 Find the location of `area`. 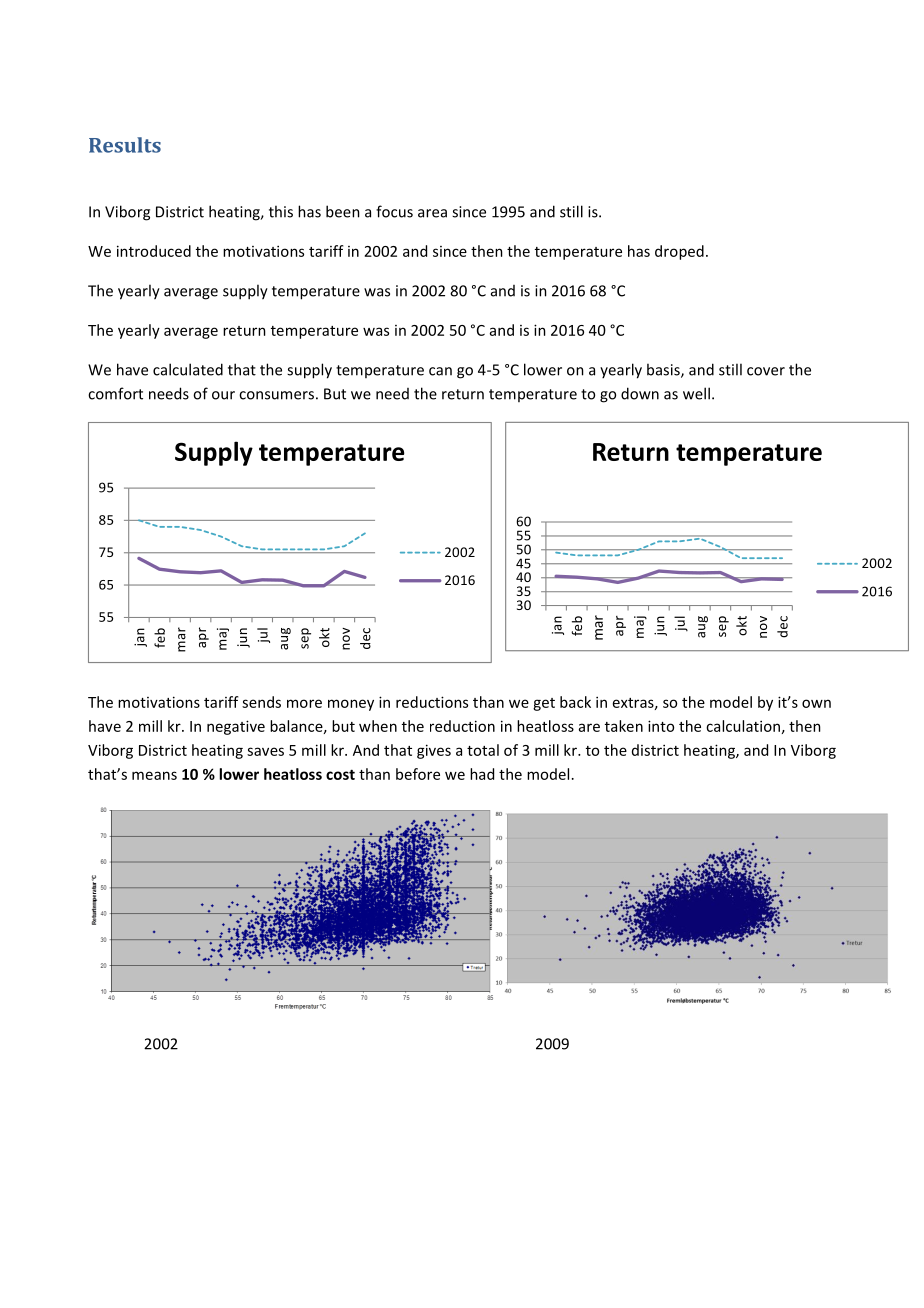

area is located at coordinates (432, 213).
